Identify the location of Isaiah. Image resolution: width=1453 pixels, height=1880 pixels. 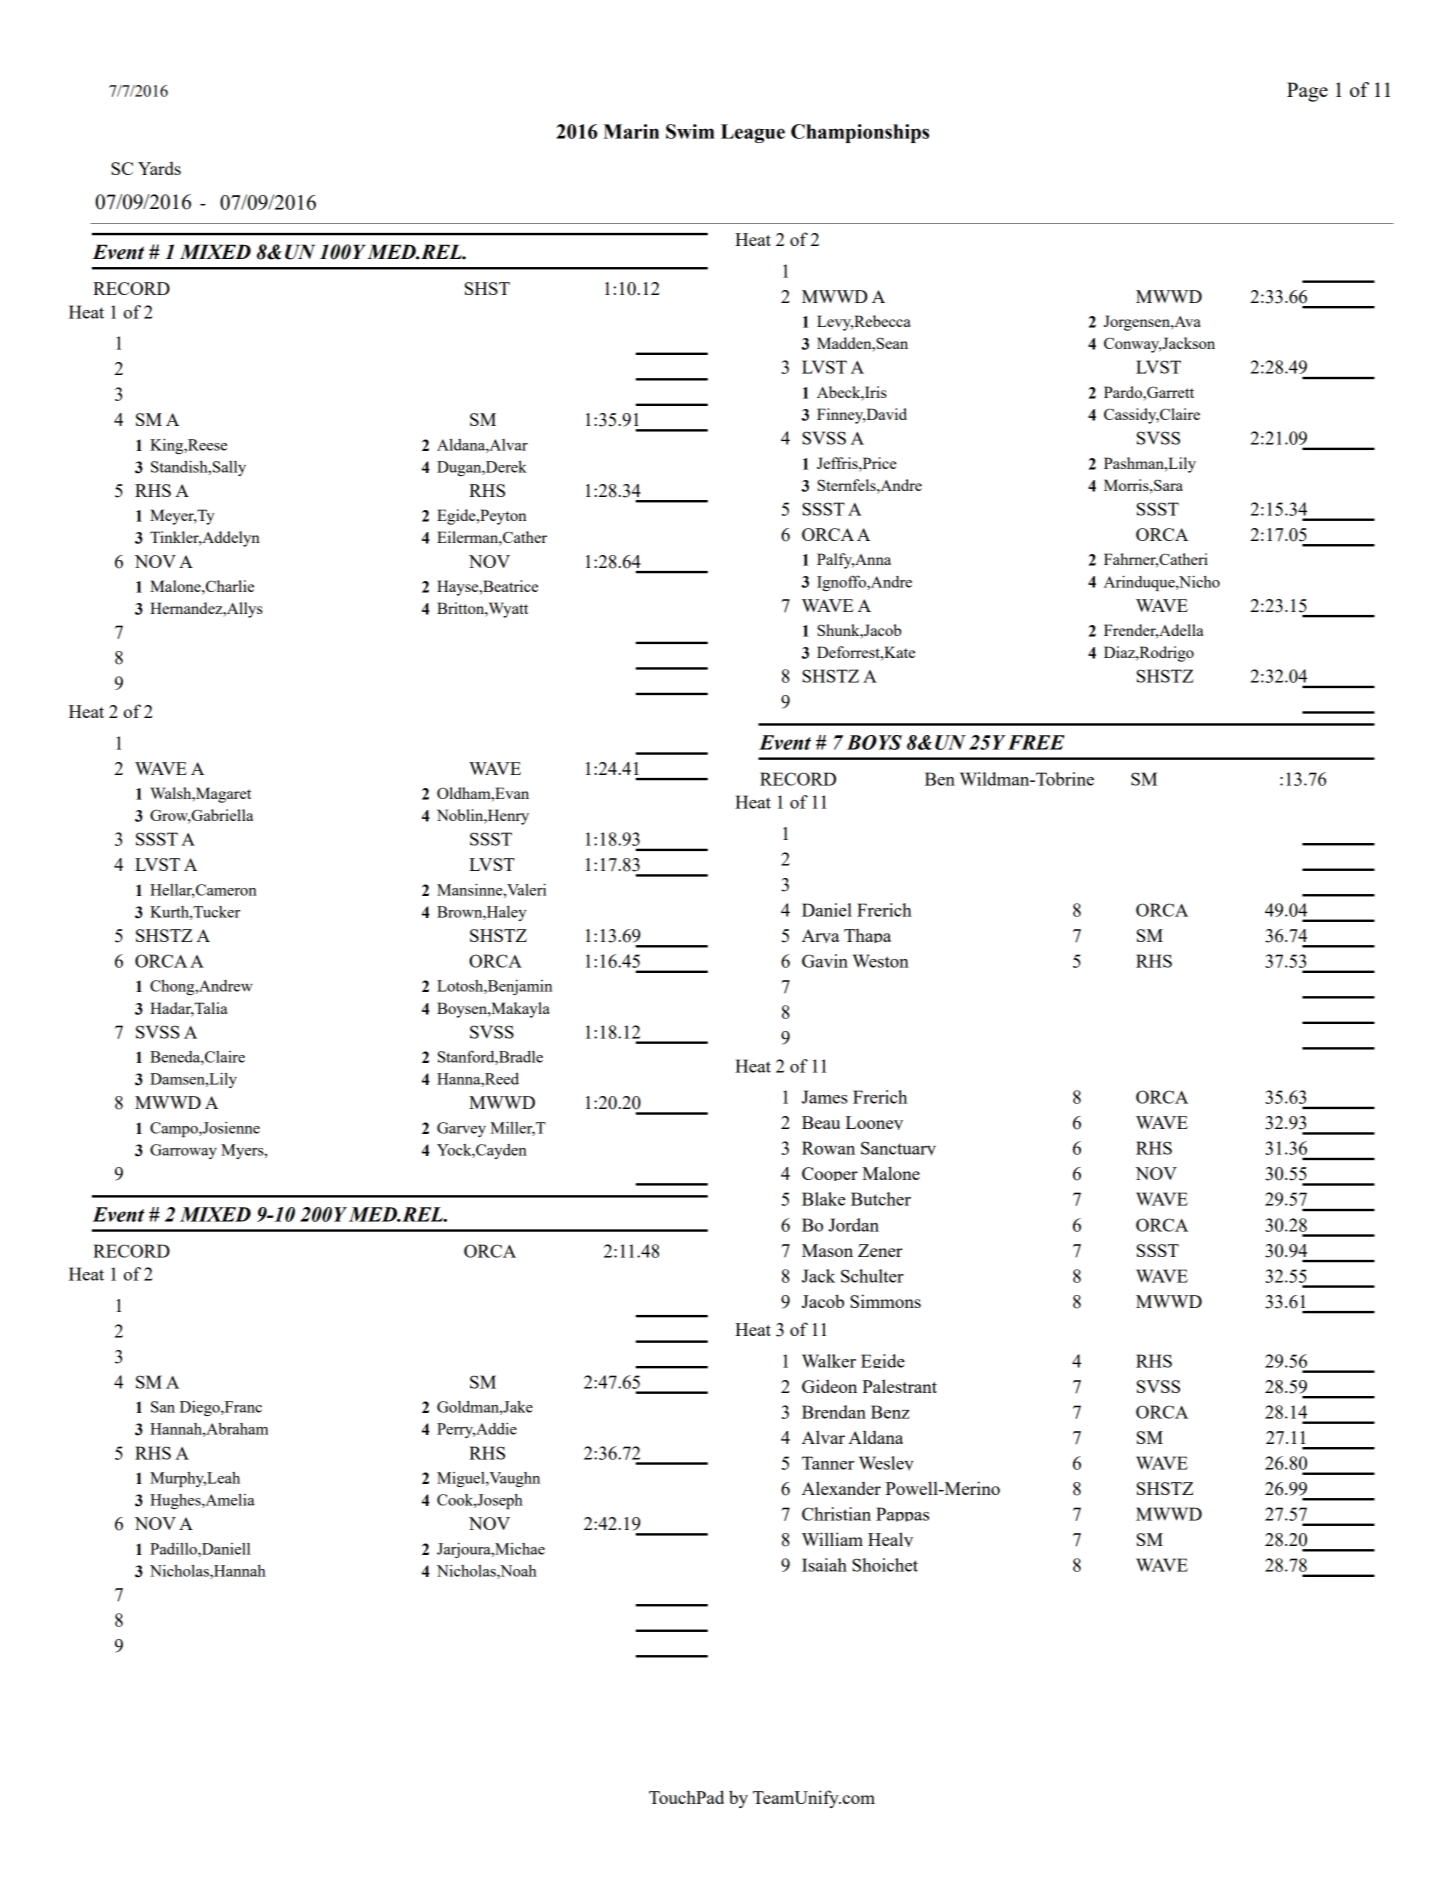
(824, 1565).
